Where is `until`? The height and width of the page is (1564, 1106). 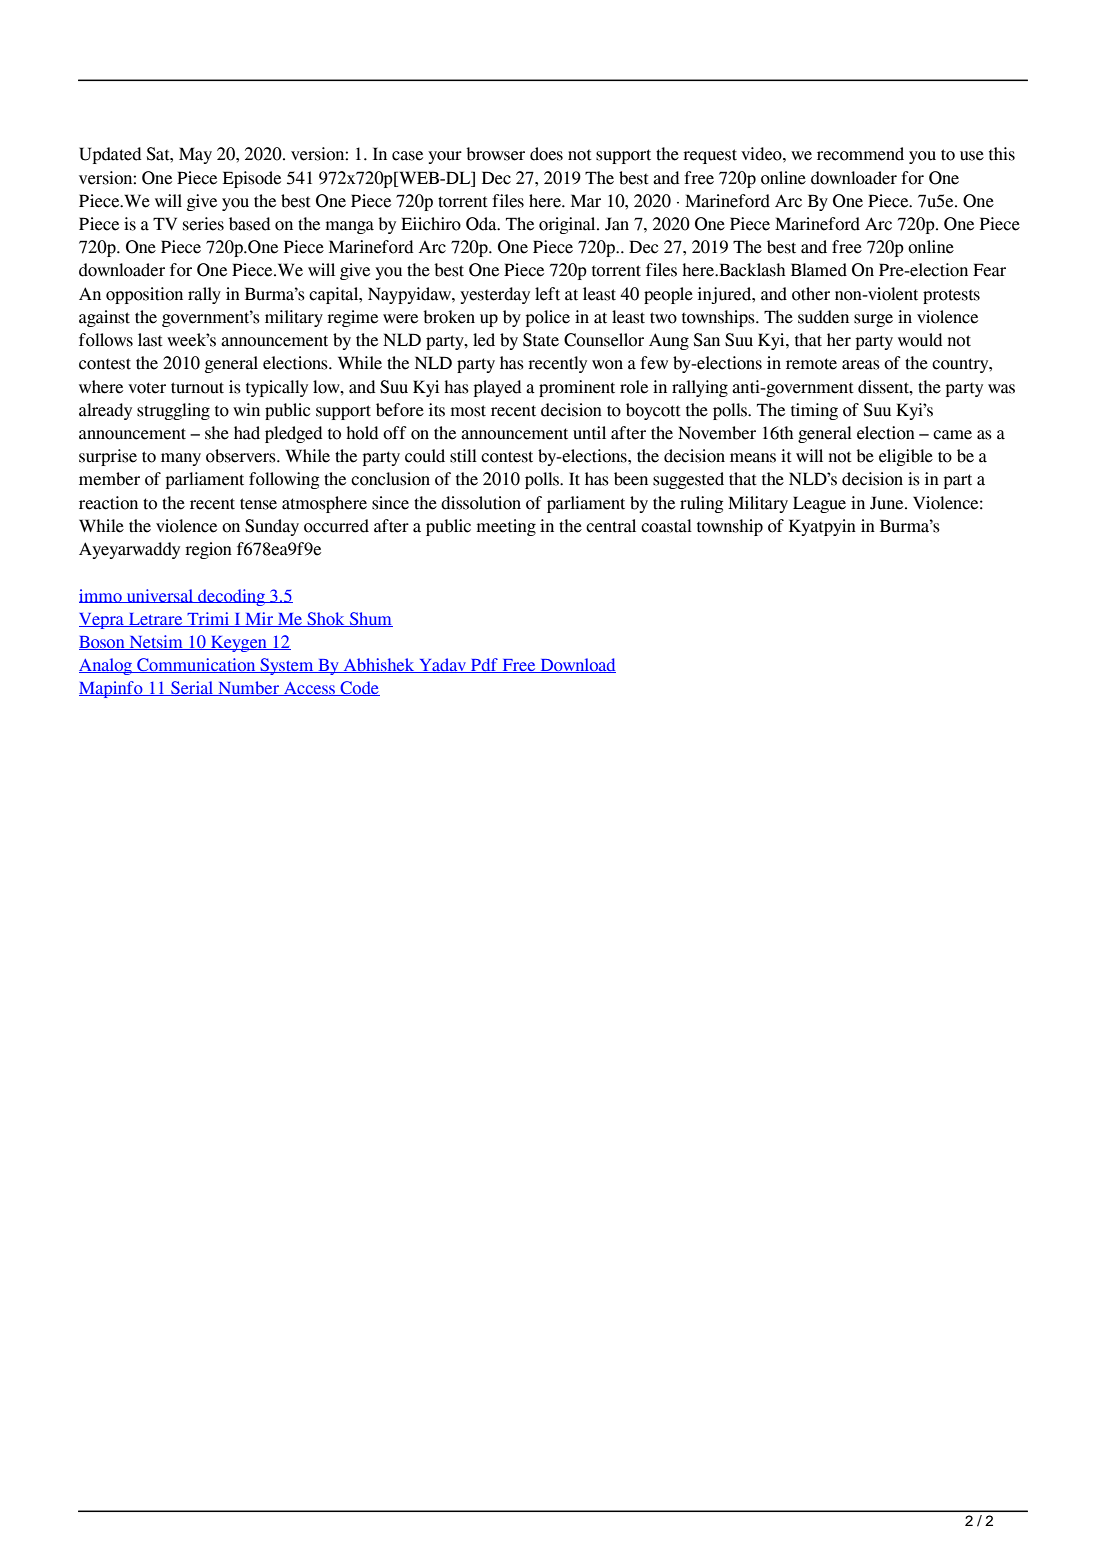
until is located at coordinates (589, 433).
